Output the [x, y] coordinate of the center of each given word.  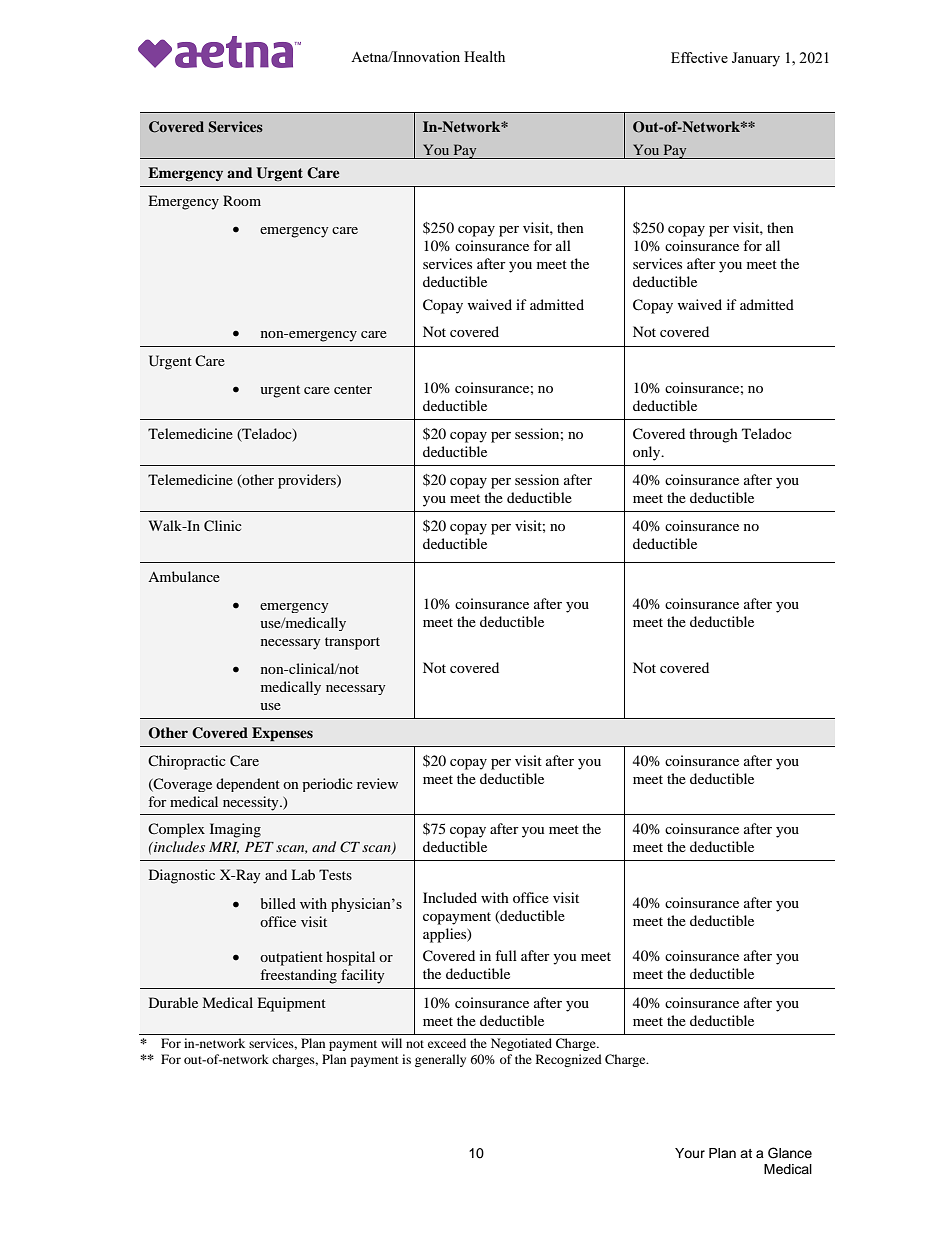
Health [484, 56]
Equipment [291, 1004]
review [377, 783]
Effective [699, 57]
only [648, 453]
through [713, 435]
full [506, 955]
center [353, 389]
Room [242, 200]
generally [440, 1060]
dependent [248, 785]
